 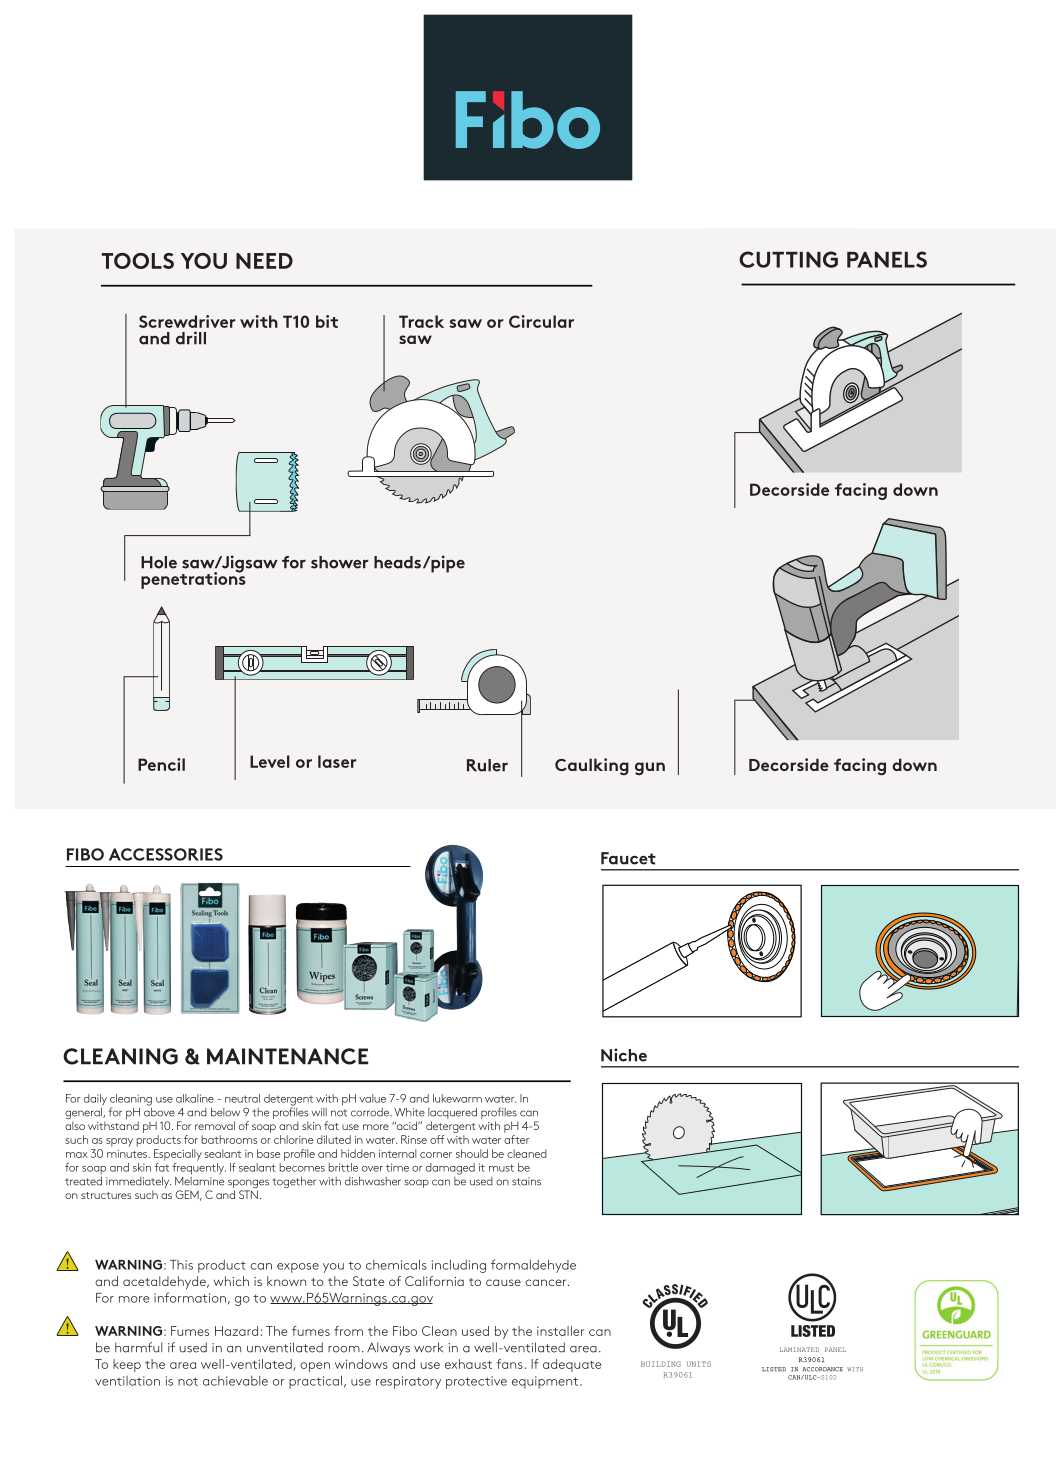 I want to click on Screwdriver, so click(x=187, y=321).
